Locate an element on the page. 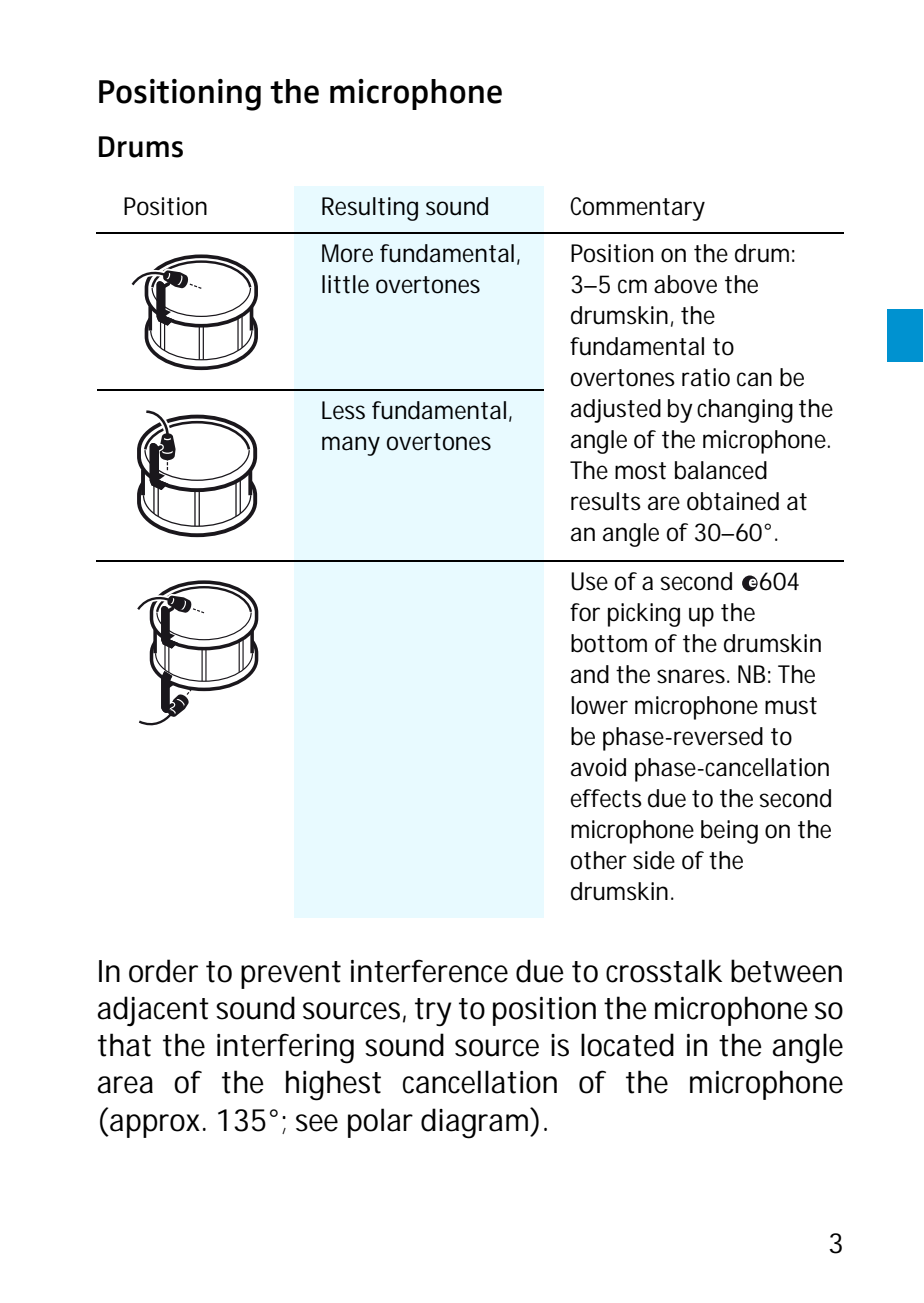 Image resolution: width=924 pixels, height=1303 pixels. above is located at coordinates (685, 284).
